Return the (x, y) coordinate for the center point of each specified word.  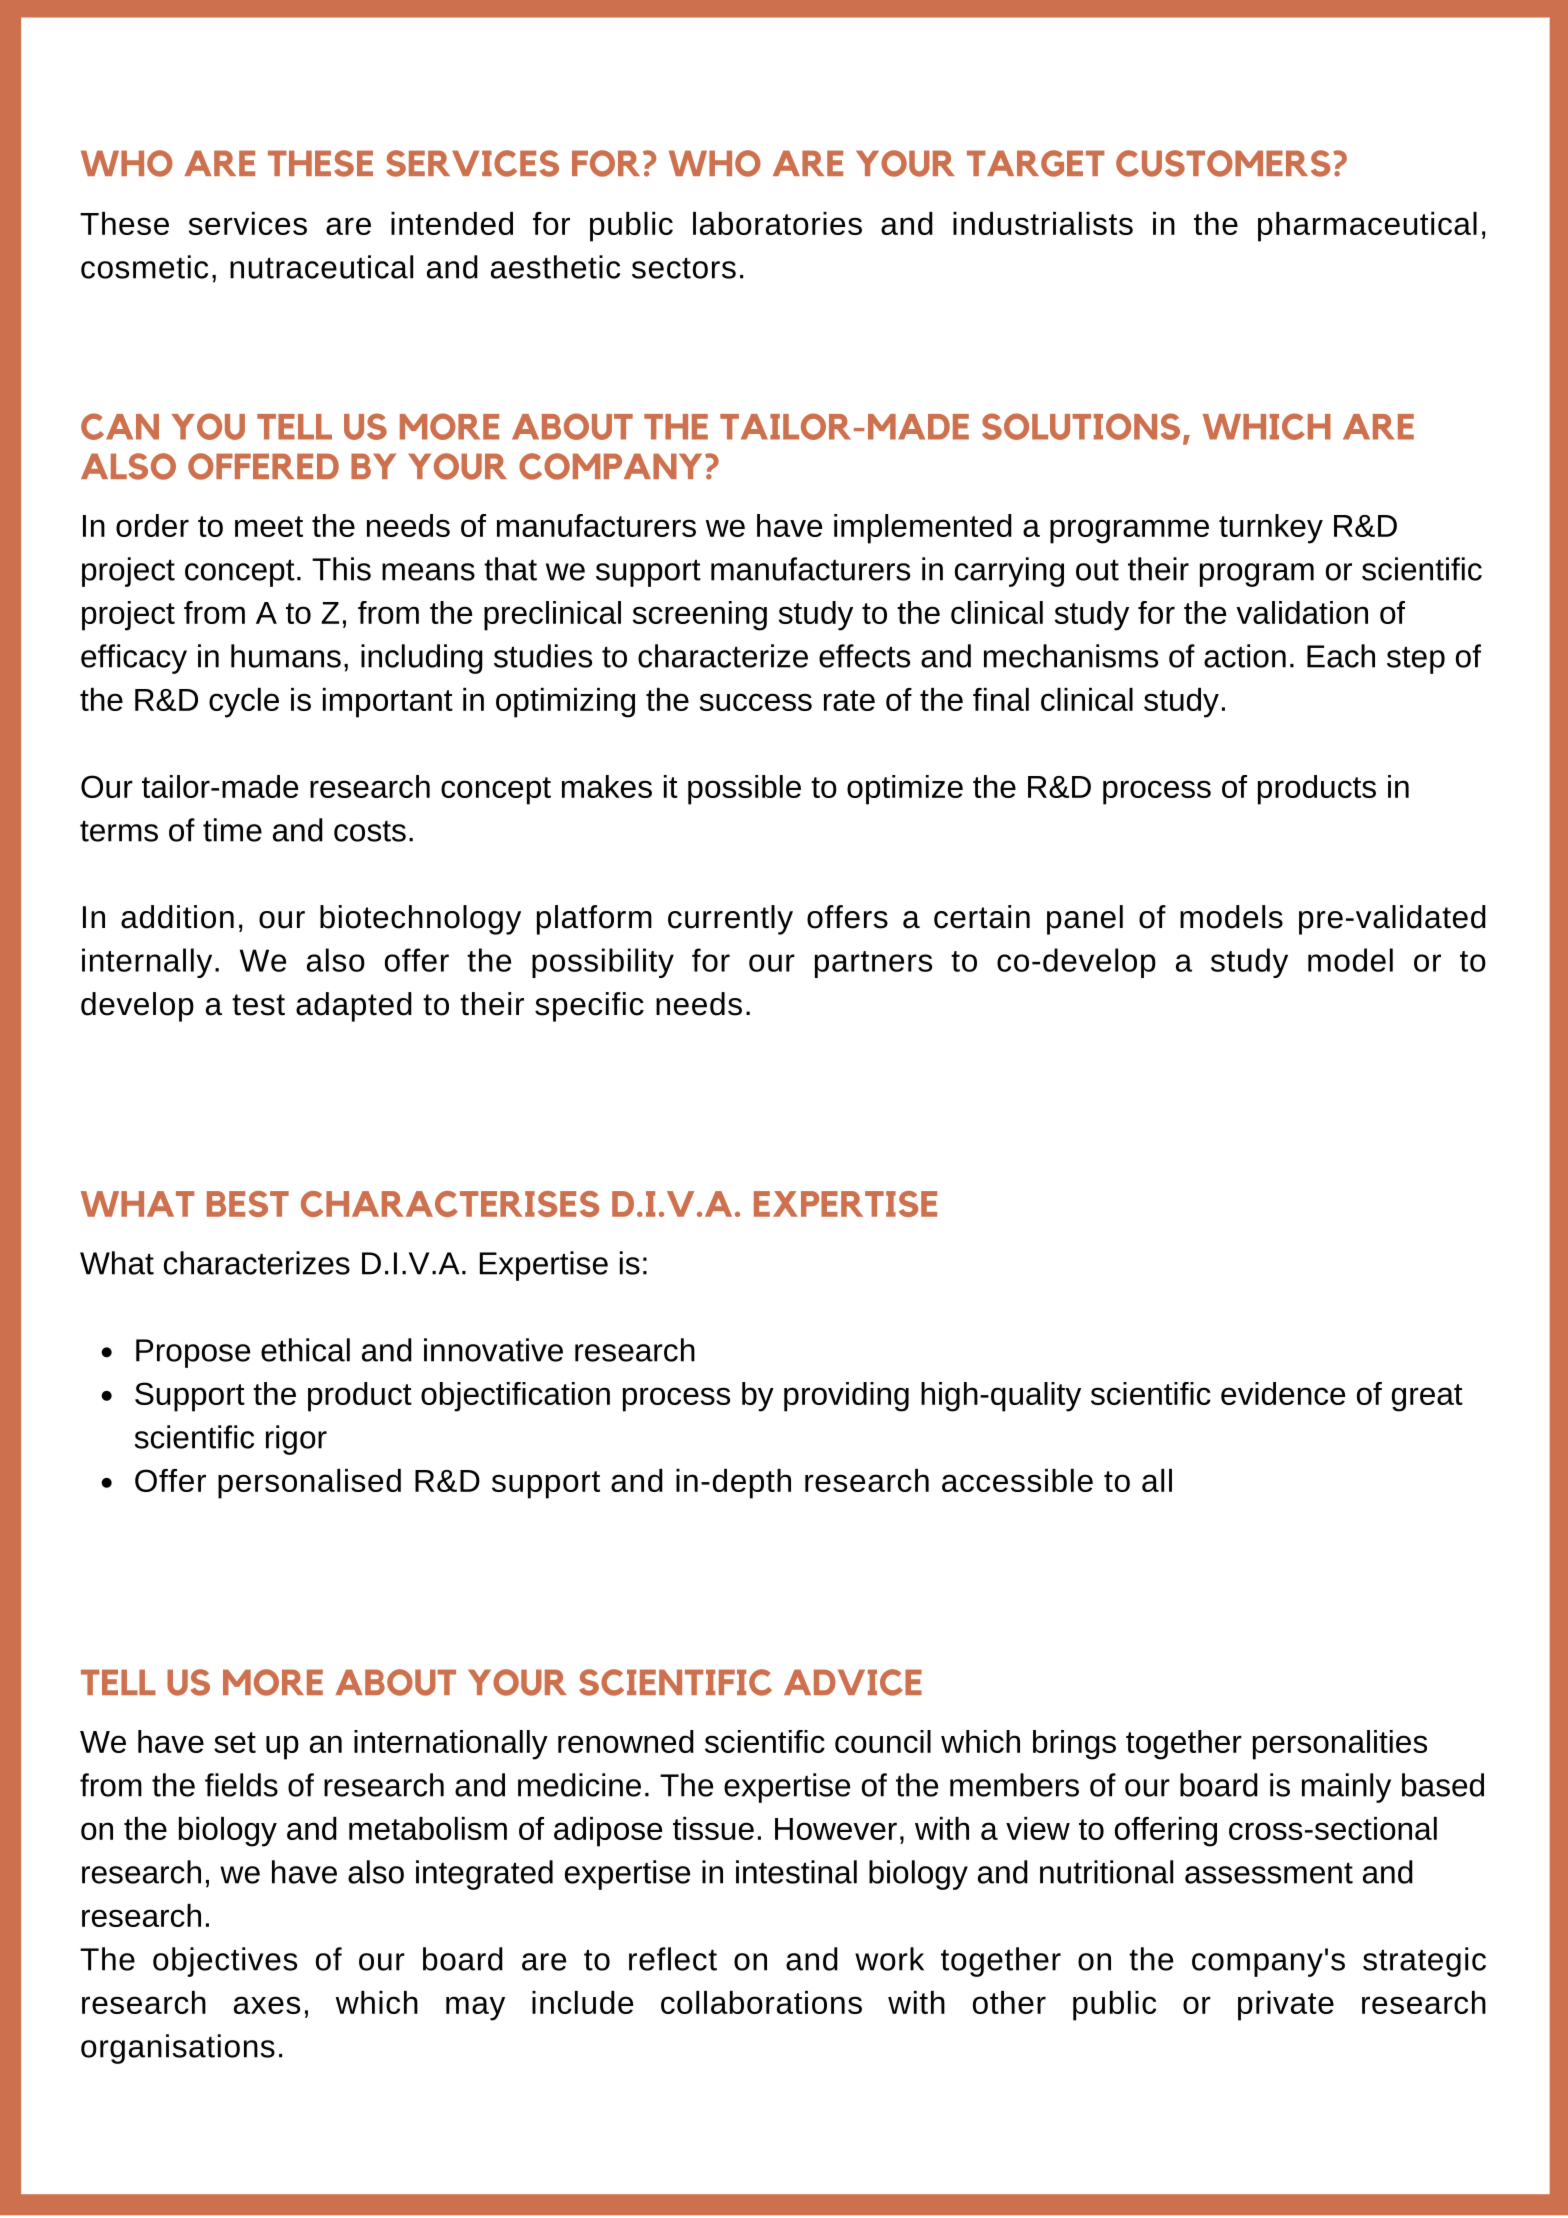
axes (267, 2005)
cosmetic (144, 267)
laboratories (777, 223)
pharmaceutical (1367, 227)
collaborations (761, 2002)
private (1286, 2006)
